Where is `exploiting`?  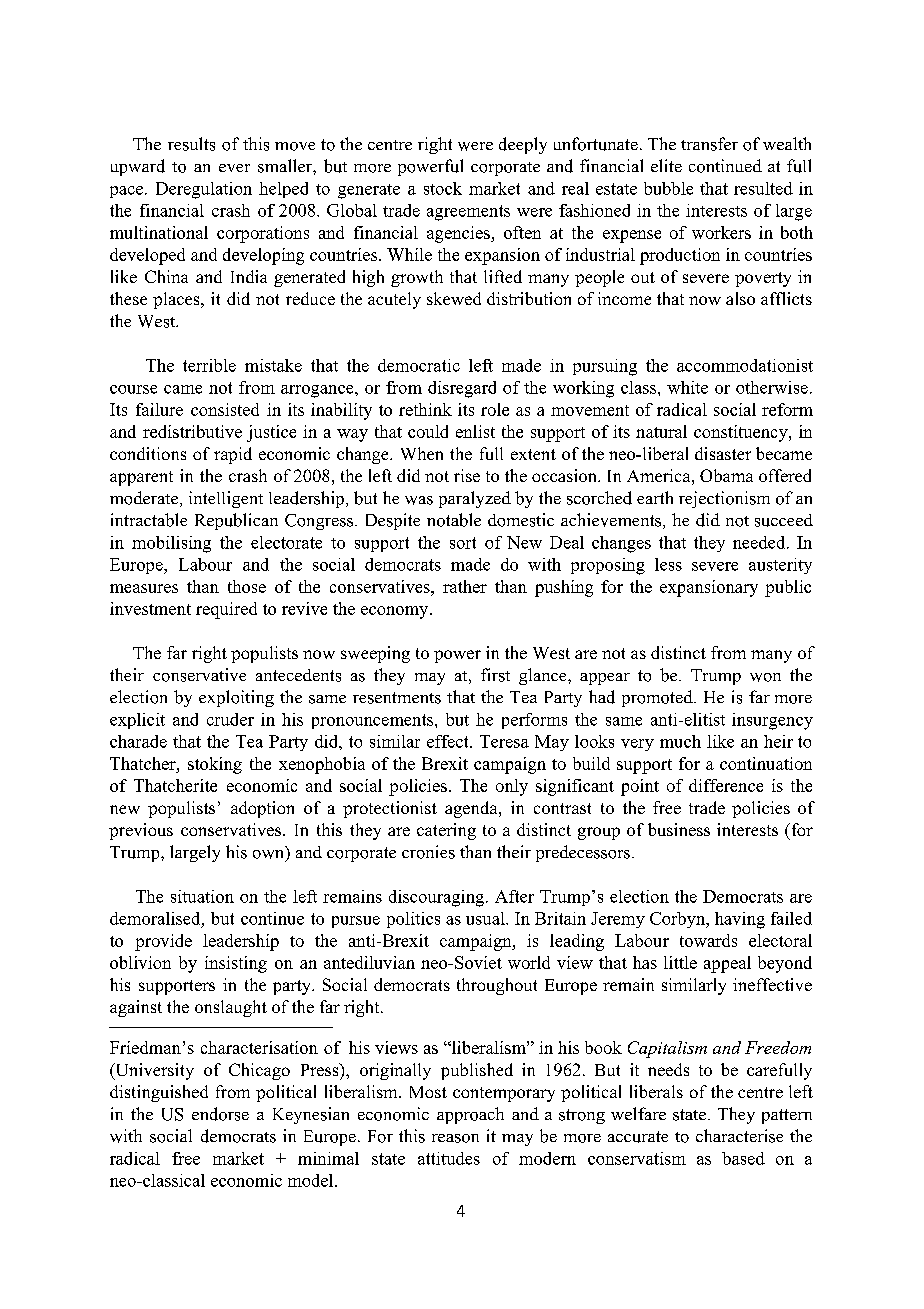
exploiting is located at coordinates (236, 698).
